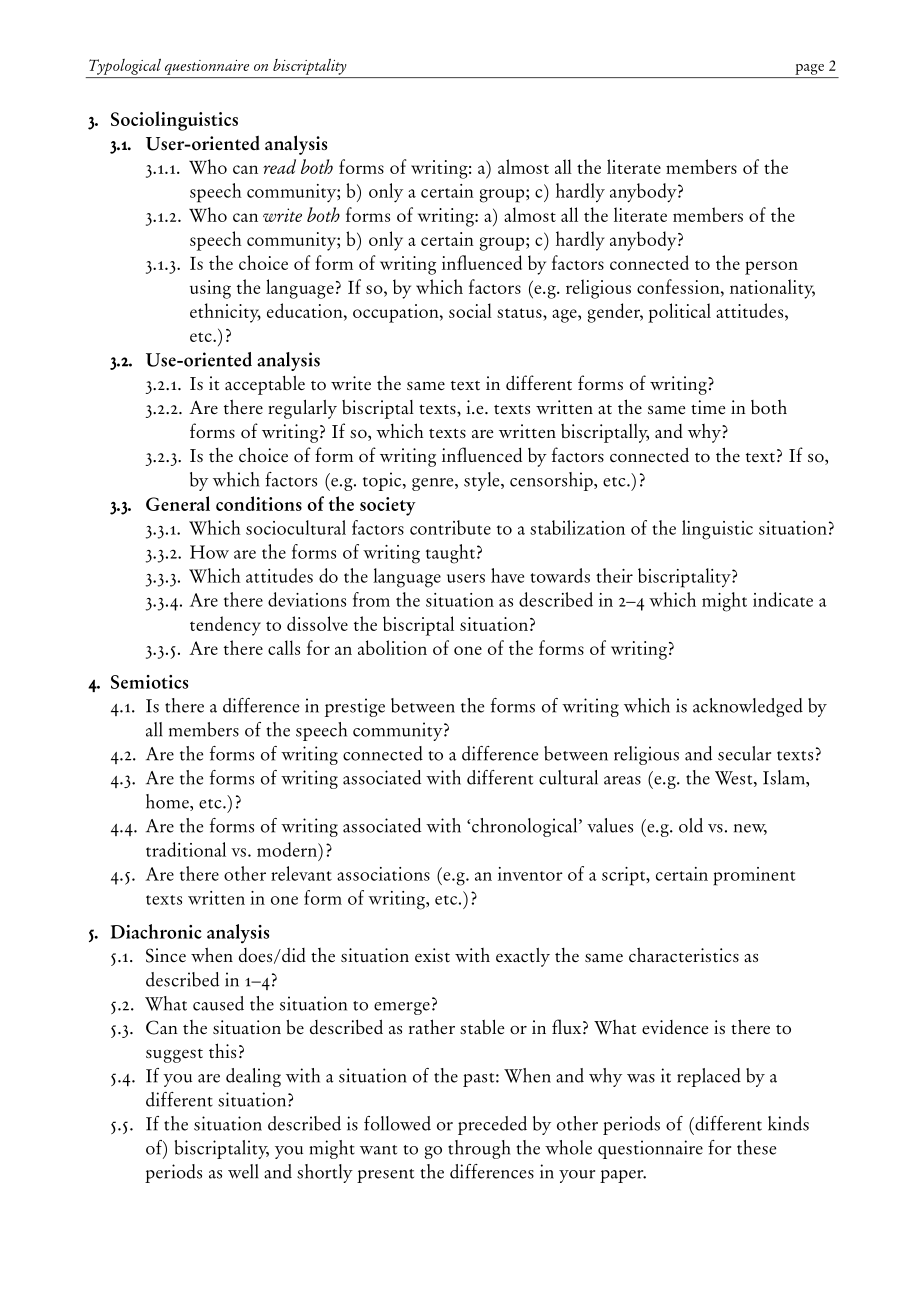  I want to click on read, so click(279, 166).
